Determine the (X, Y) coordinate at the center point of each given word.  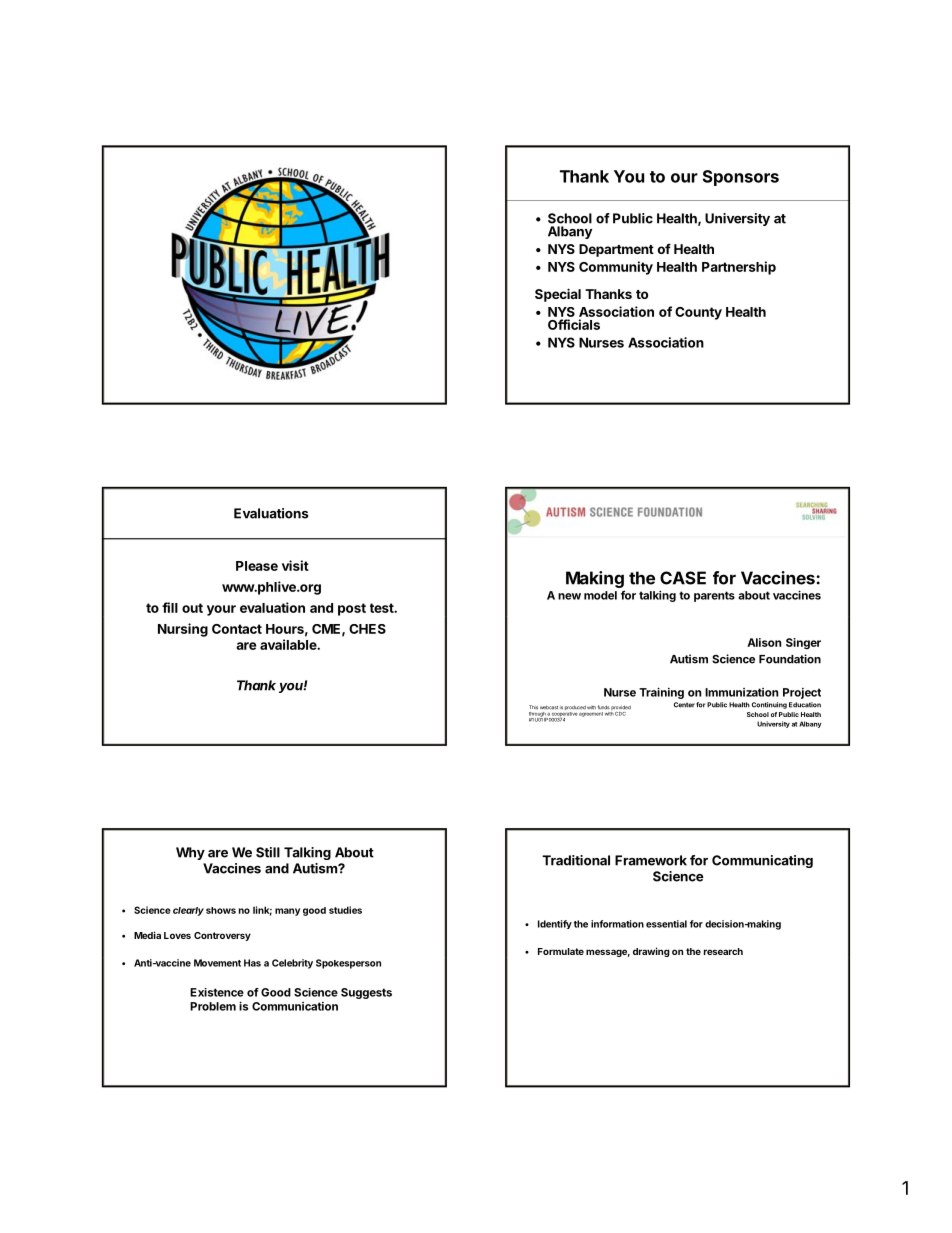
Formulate (561, 951)
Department (616, 250)
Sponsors (741, 178)
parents (714, 596)
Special (558, 295)
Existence (217, 992)
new (569, 596)
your (221, 610)
